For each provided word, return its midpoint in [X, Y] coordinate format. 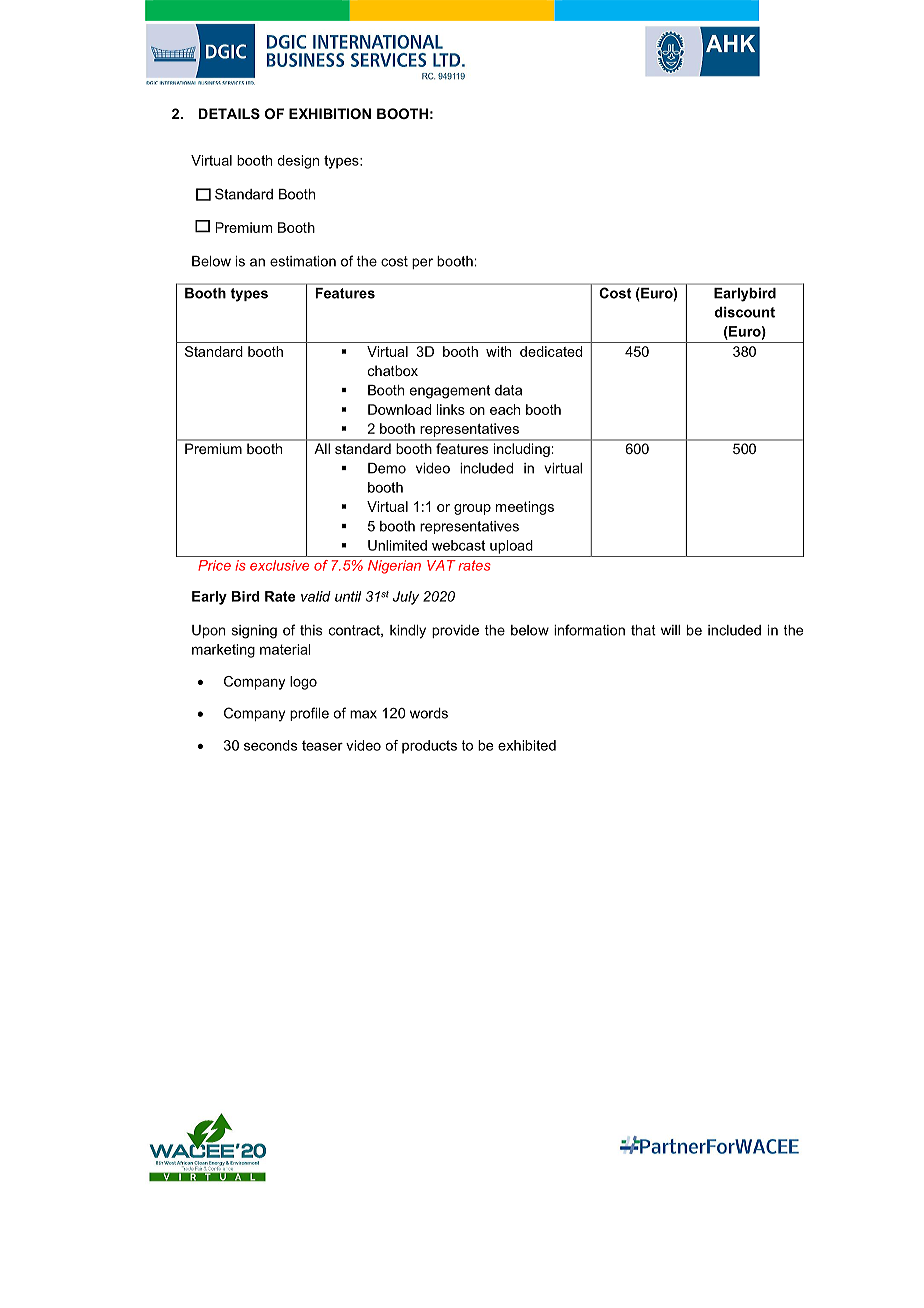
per [422, 263]
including [522, 450]
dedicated [551, 351]
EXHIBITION [330, 113]
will [670, 630]
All [322, 448]
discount [745, 312]
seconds [270, 745]
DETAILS [229, 113]
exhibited [527, 745]
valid [316, 596]
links [451, 409]
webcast [458, 545]
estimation [303, 261]
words [429, 713]
